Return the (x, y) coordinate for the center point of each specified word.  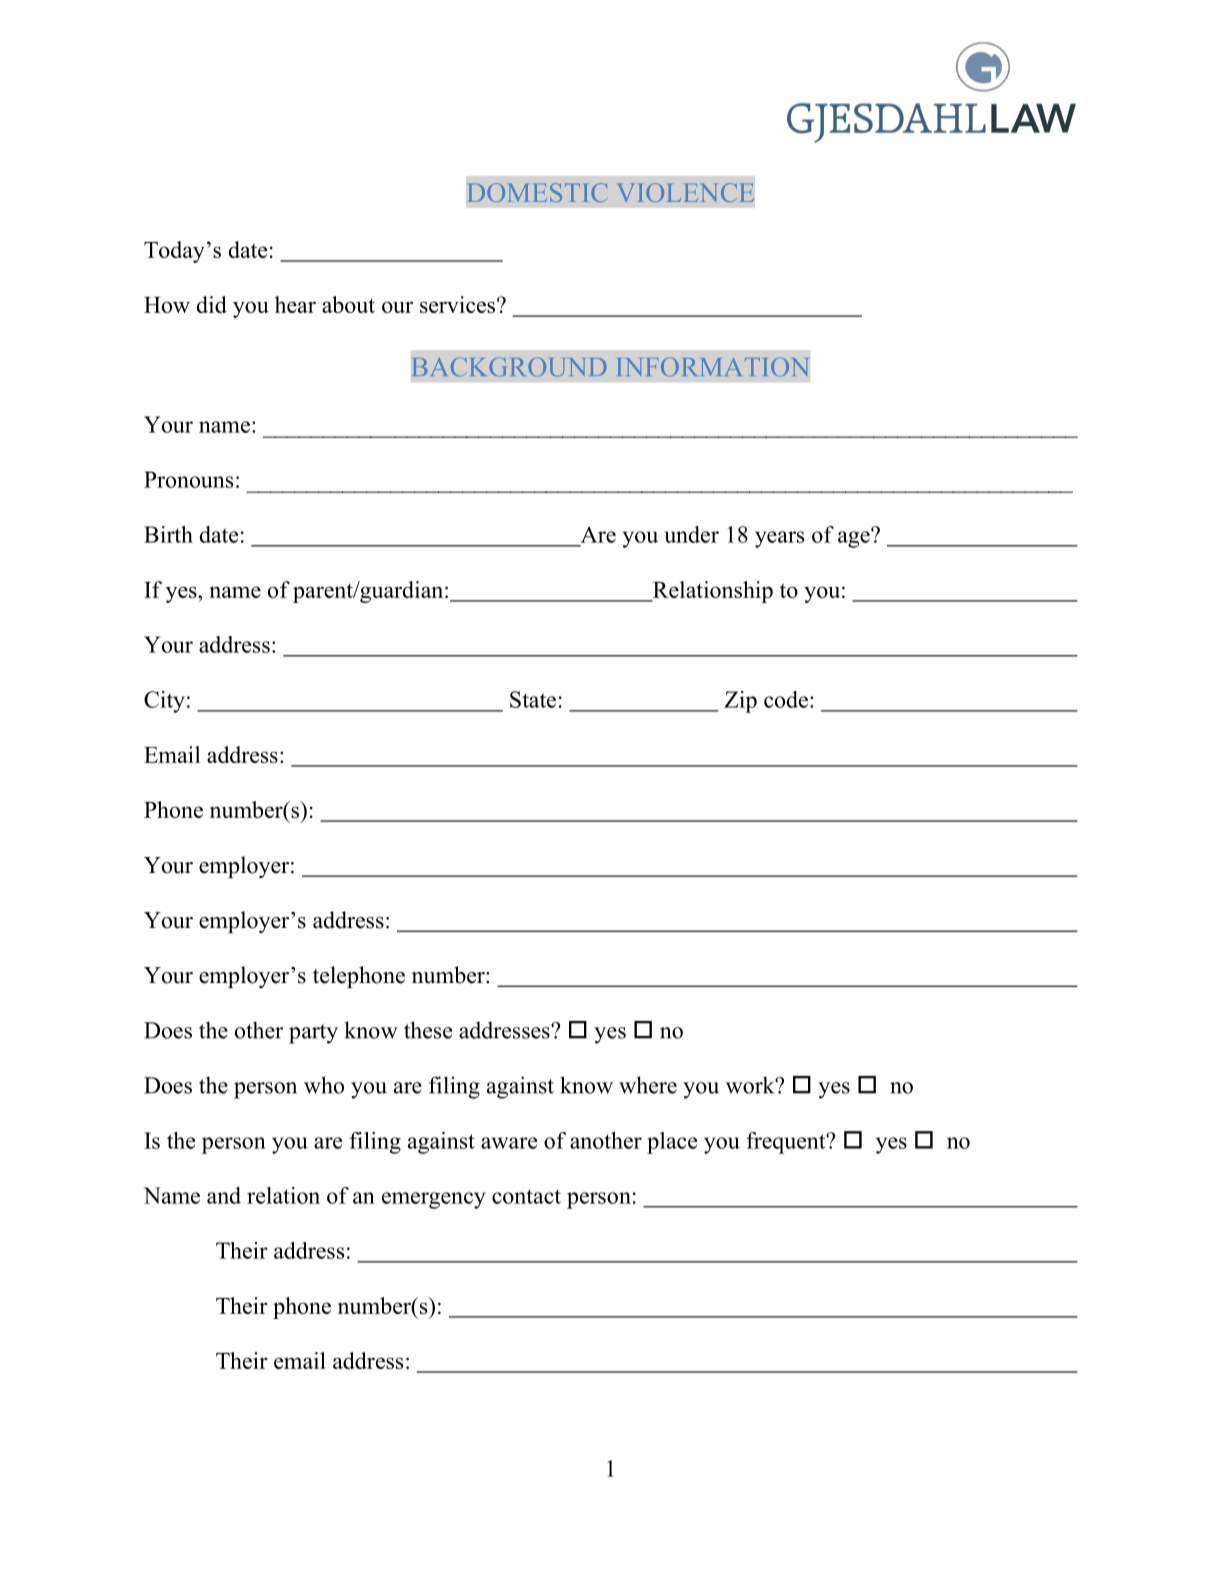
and (224, 1195)
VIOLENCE (686, 192)
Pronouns (188, 479)
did (212, 304)
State (533, 699)
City (164, 702)
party (313, 1034)
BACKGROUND (510, 367)
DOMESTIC (537, 192)
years (779, 539)
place (672, 1143)
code (786, 699)
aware (509, 1143)
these (428, 1030)
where (648, 1085)
